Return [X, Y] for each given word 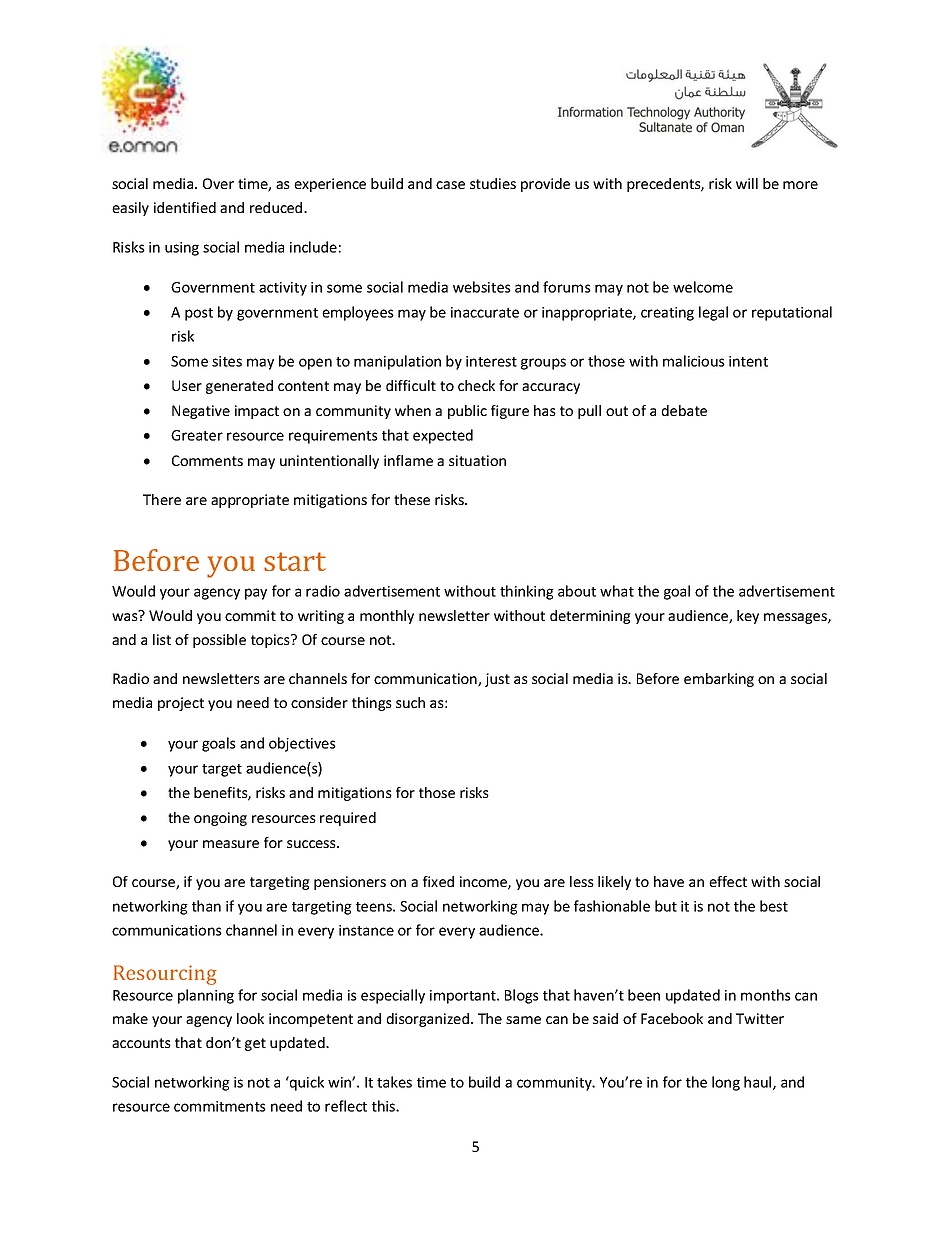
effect [728, 881]
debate [684, 410]
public [467, 412]
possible [219, 641]
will [747, 183]
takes [394, 1082]
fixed [438, 881]
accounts [141, 1043]
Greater [197, 435]
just [497, 680]
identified [185, 207]
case [450, 185]
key [748, 617]
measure [231, 844]
